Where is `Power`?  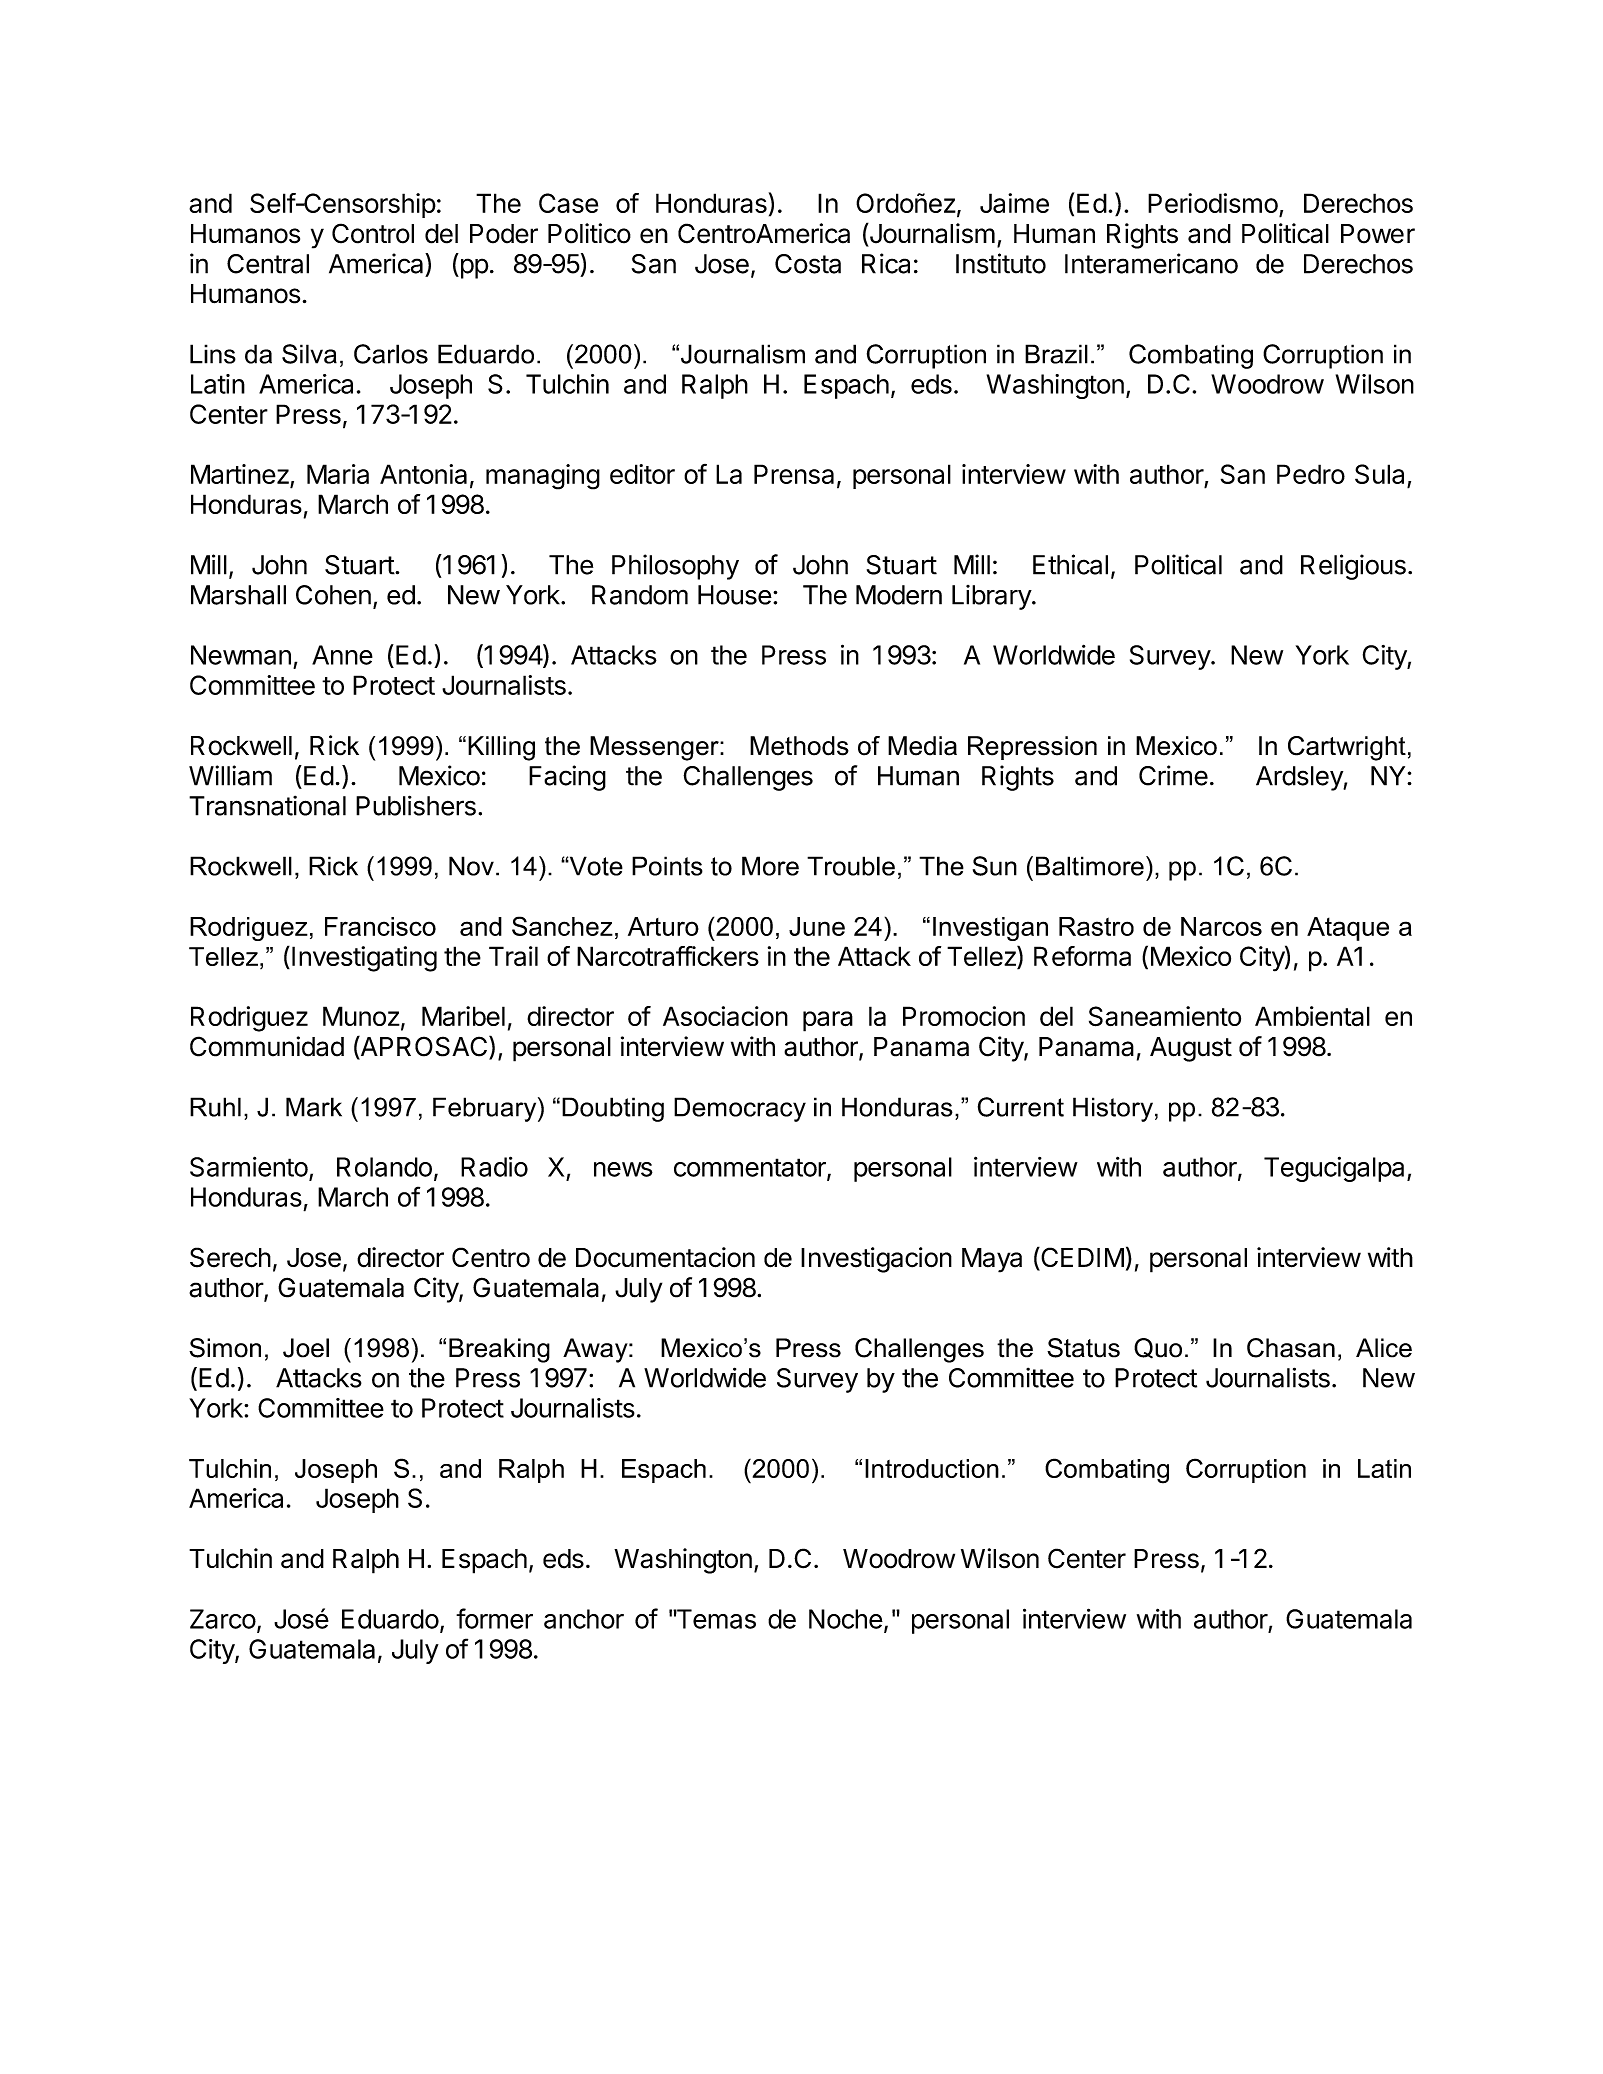
Power is located at coordinates (1378, 234).
